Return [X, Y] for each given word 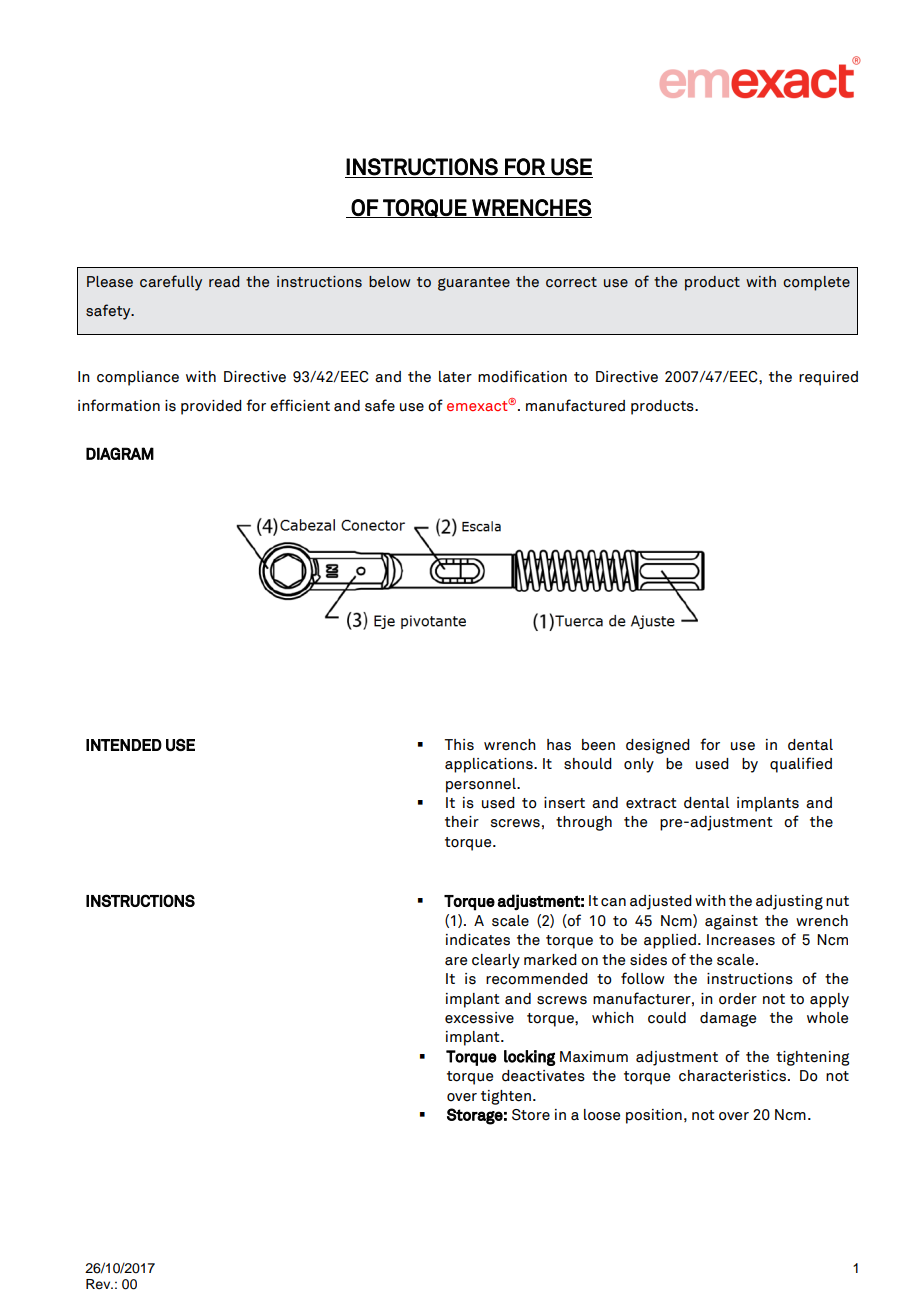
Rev [99, 1284]
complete [816, 283]
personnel [482, 785]
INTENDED [124, 745]
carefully [171, 283]
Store [531, 1115]
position [654, 1116]
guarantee [474, 284]
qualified [801, 765]
